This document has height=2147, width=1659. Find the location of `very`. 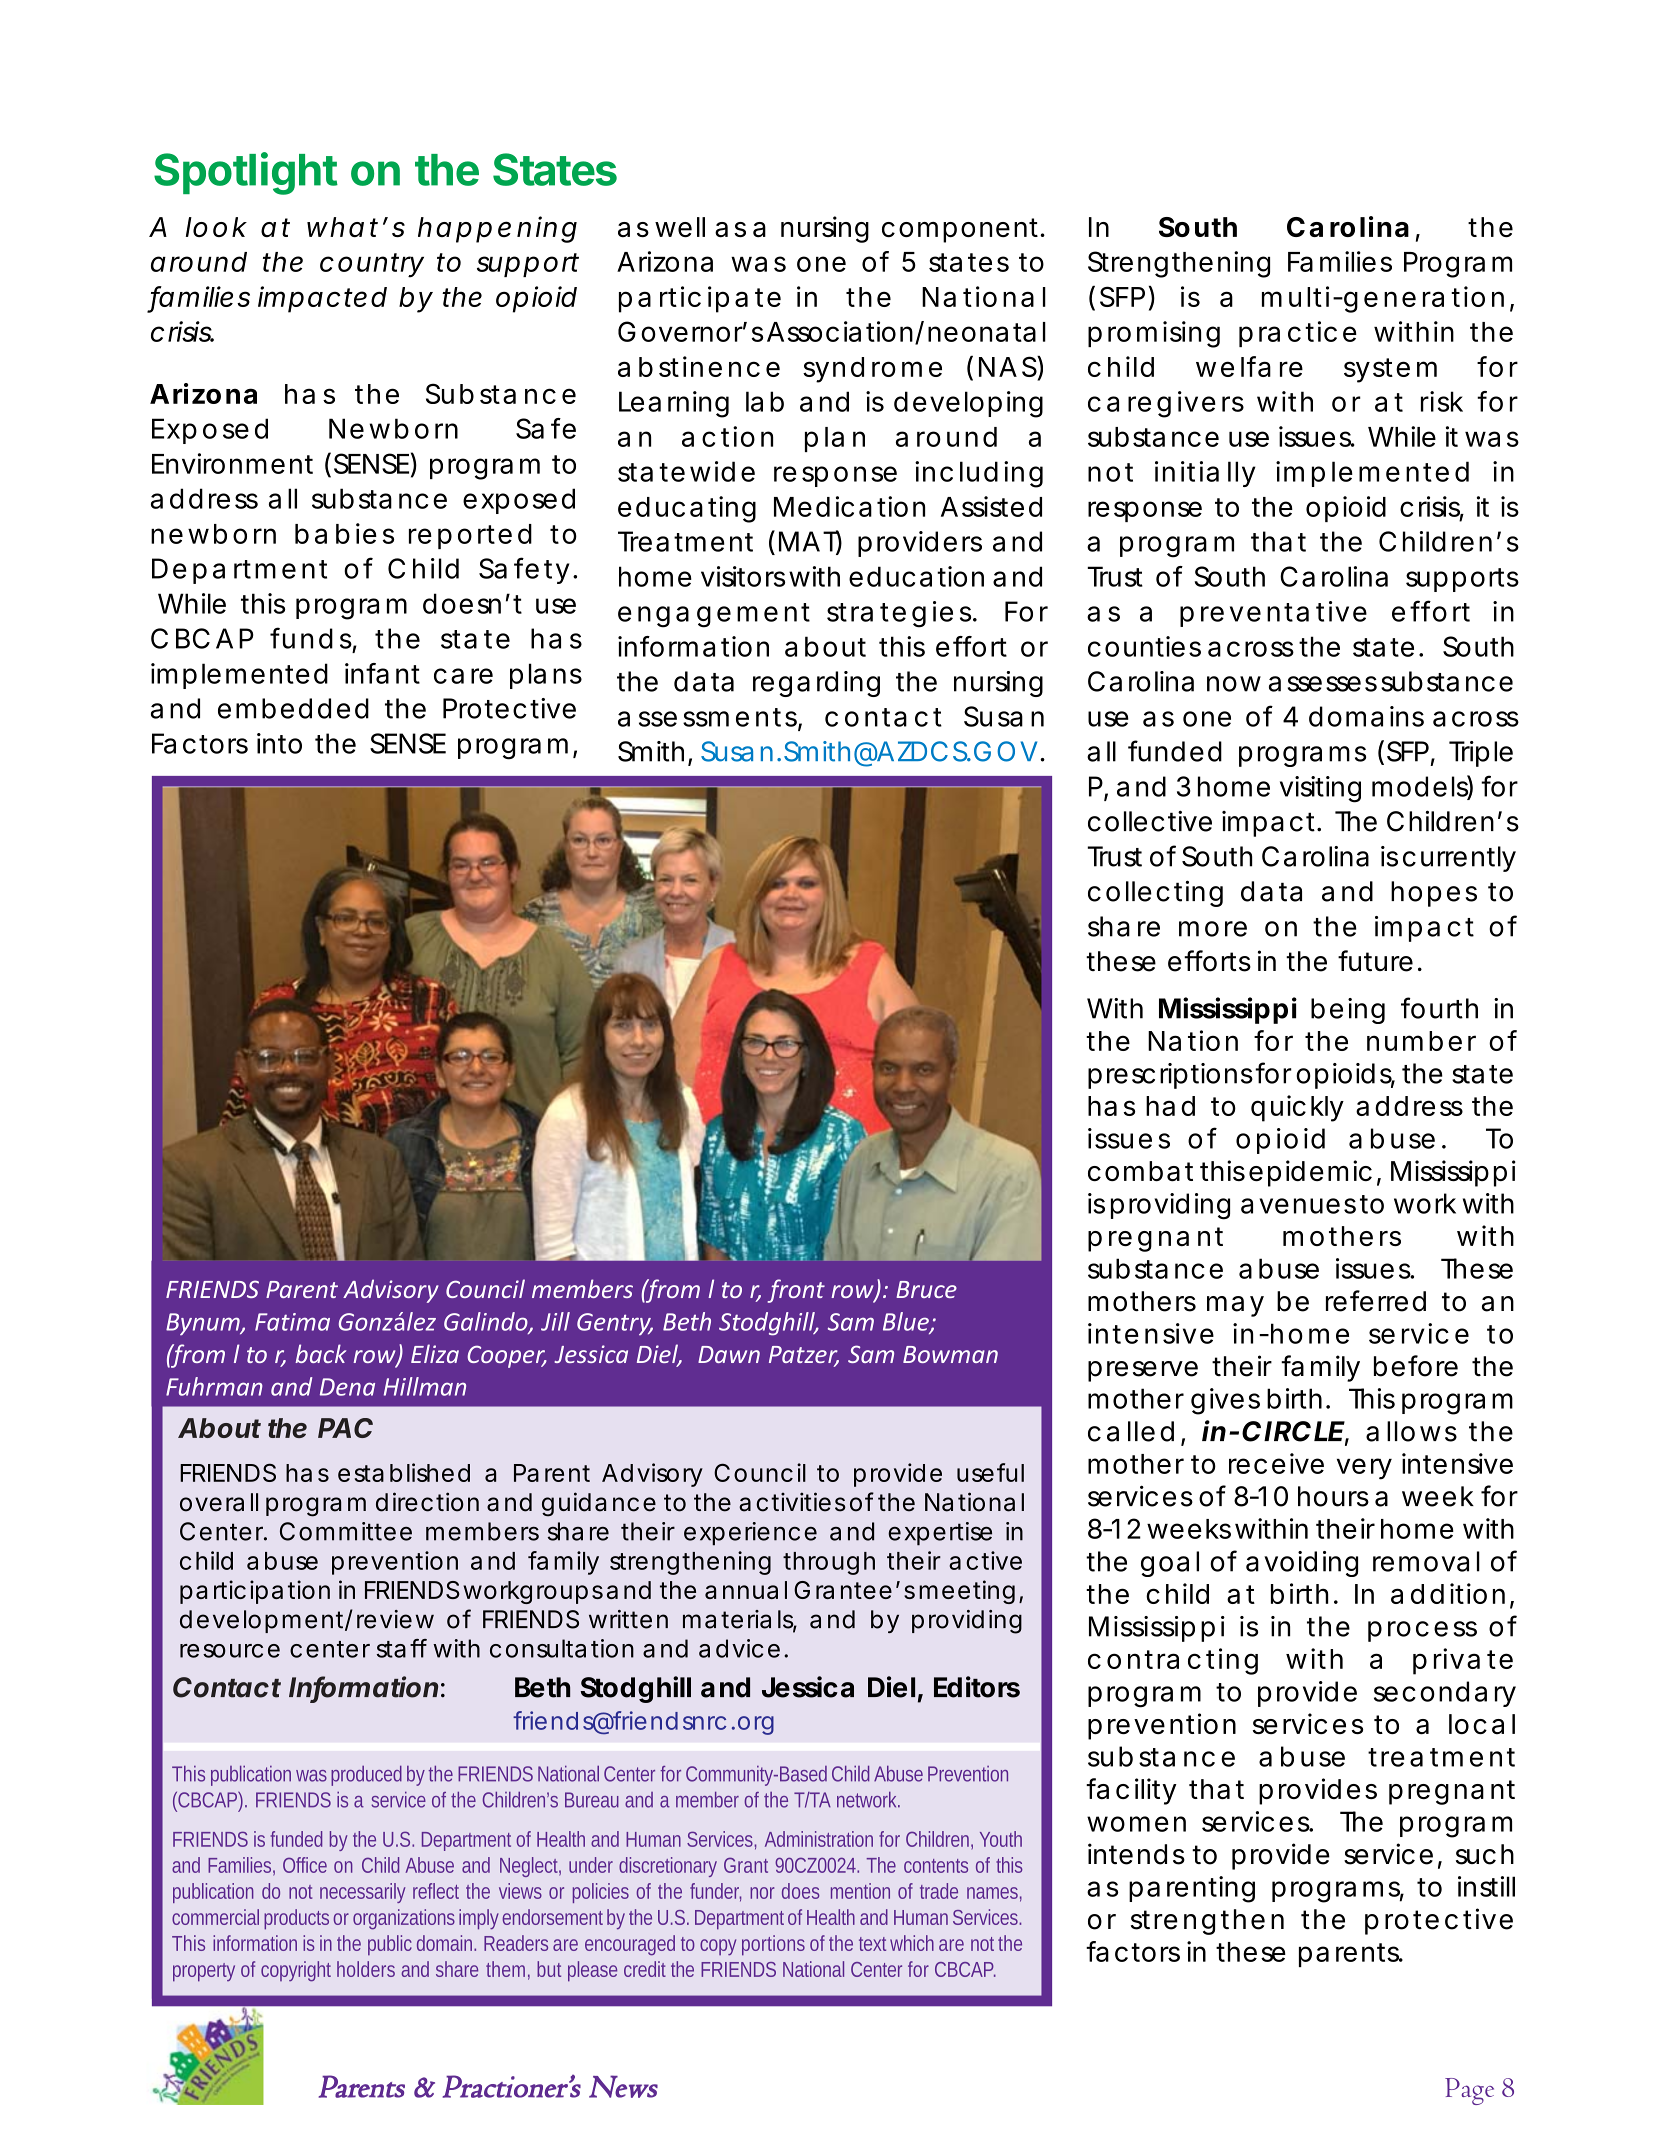

very is located at coordinates (1364, 1469).
